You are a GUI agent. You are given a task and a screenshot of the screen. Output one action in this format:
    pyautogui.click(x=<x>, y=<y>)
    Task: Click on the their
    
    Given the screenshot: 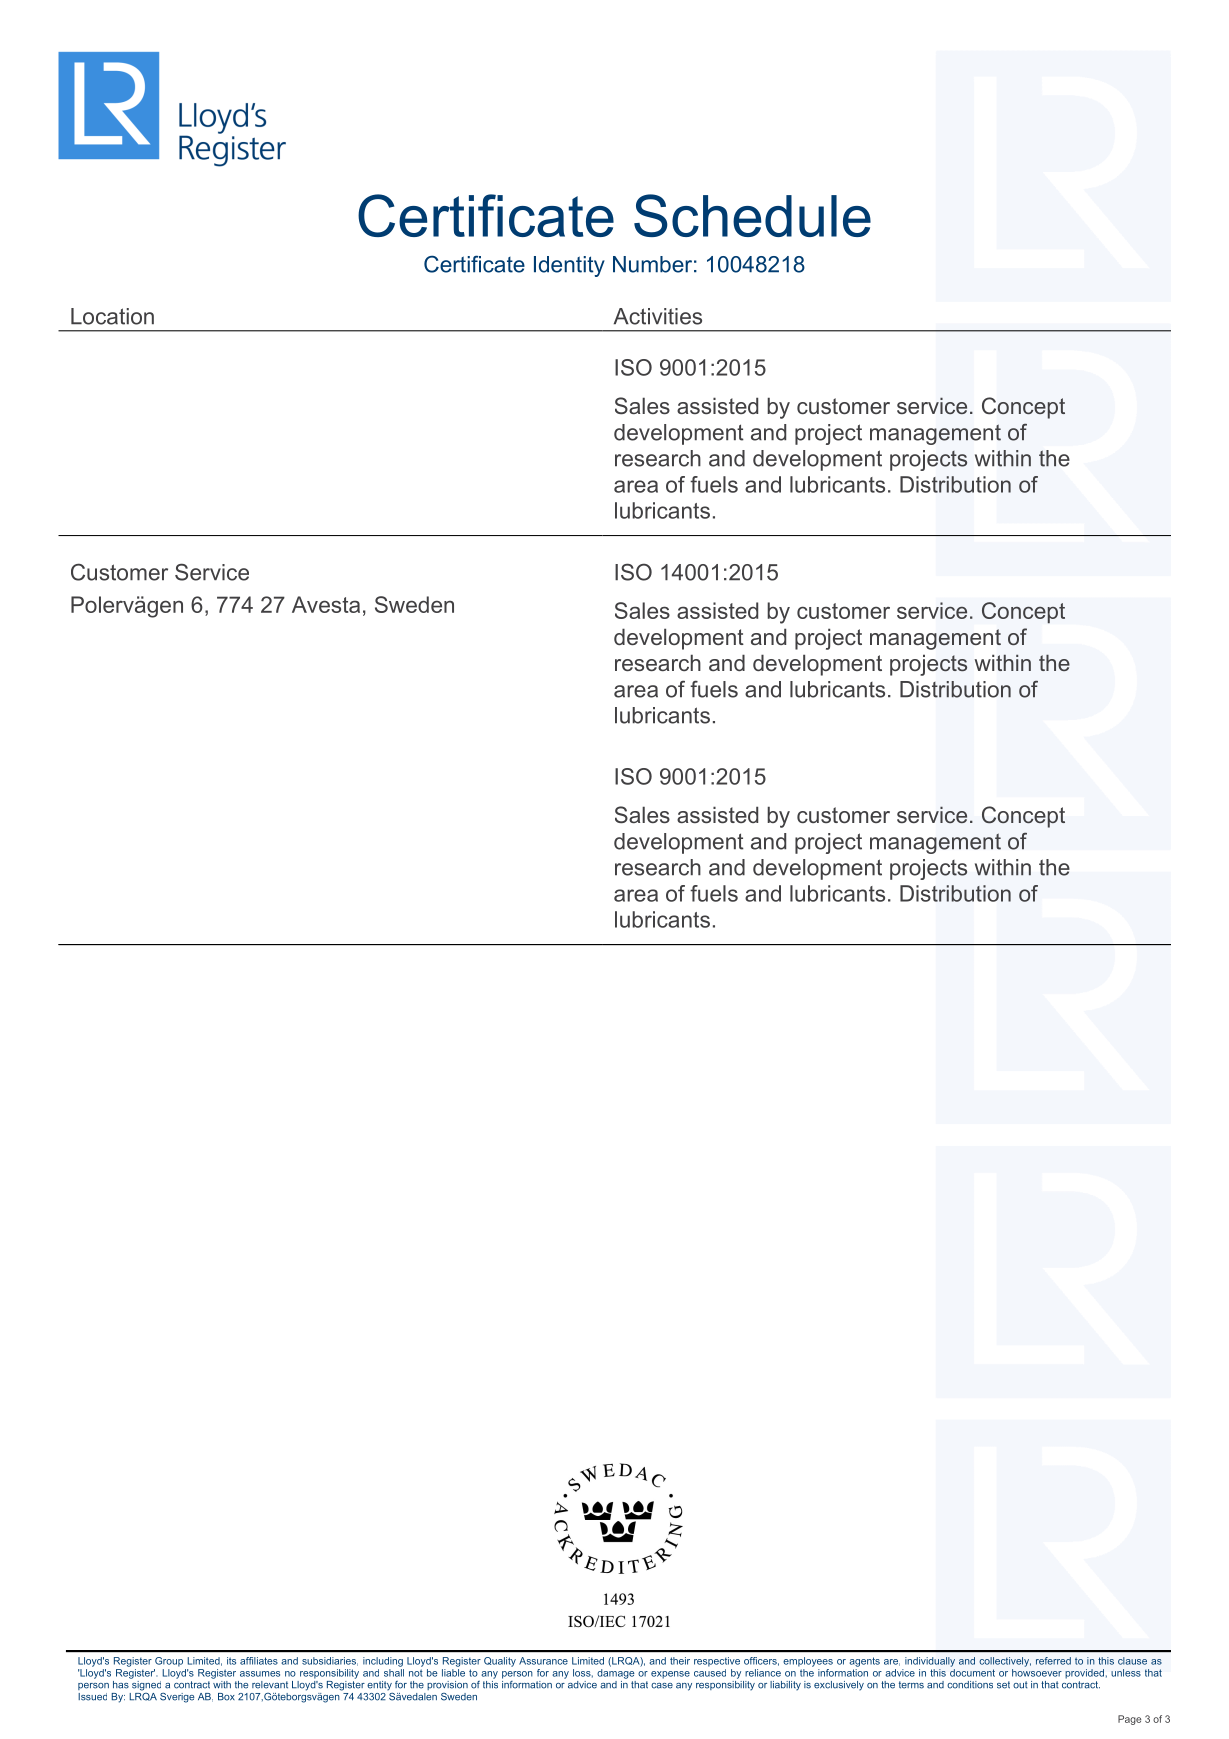 What is the action you would take?
    pyautogui.click(x=680, y=1661)
